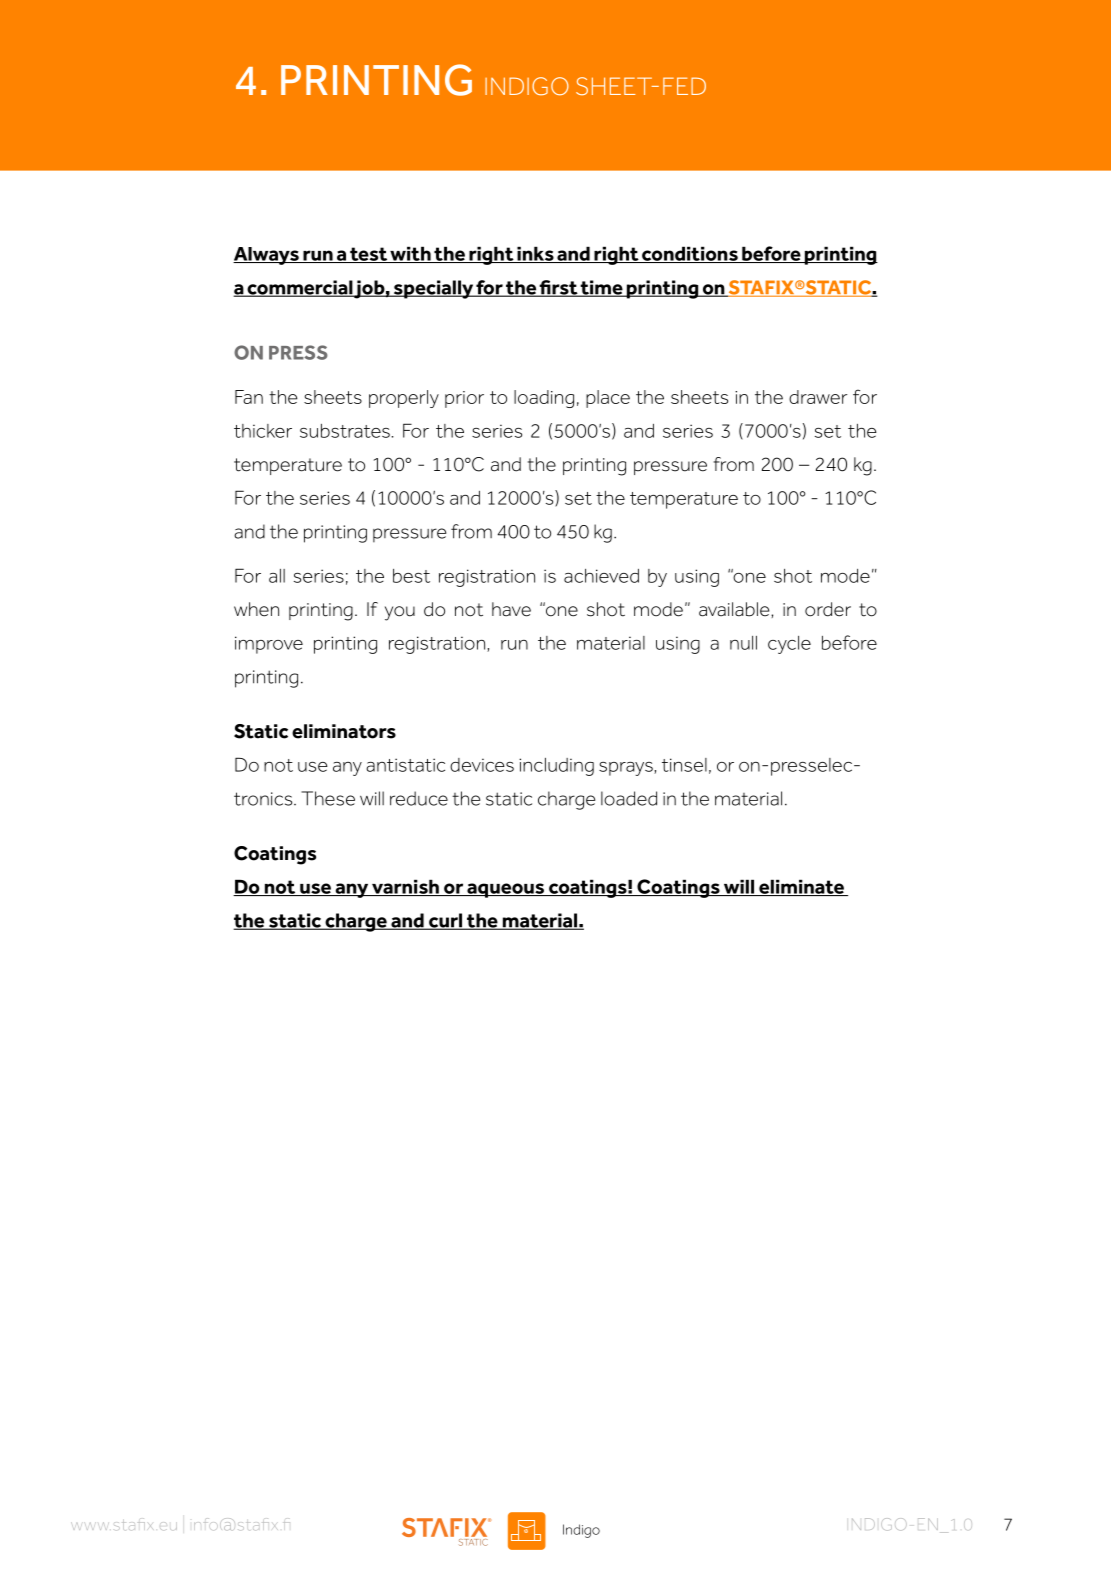  What do you see at coordinates (299, 288) in the page?
I see `commercial` at bounding box center [299, 288].
